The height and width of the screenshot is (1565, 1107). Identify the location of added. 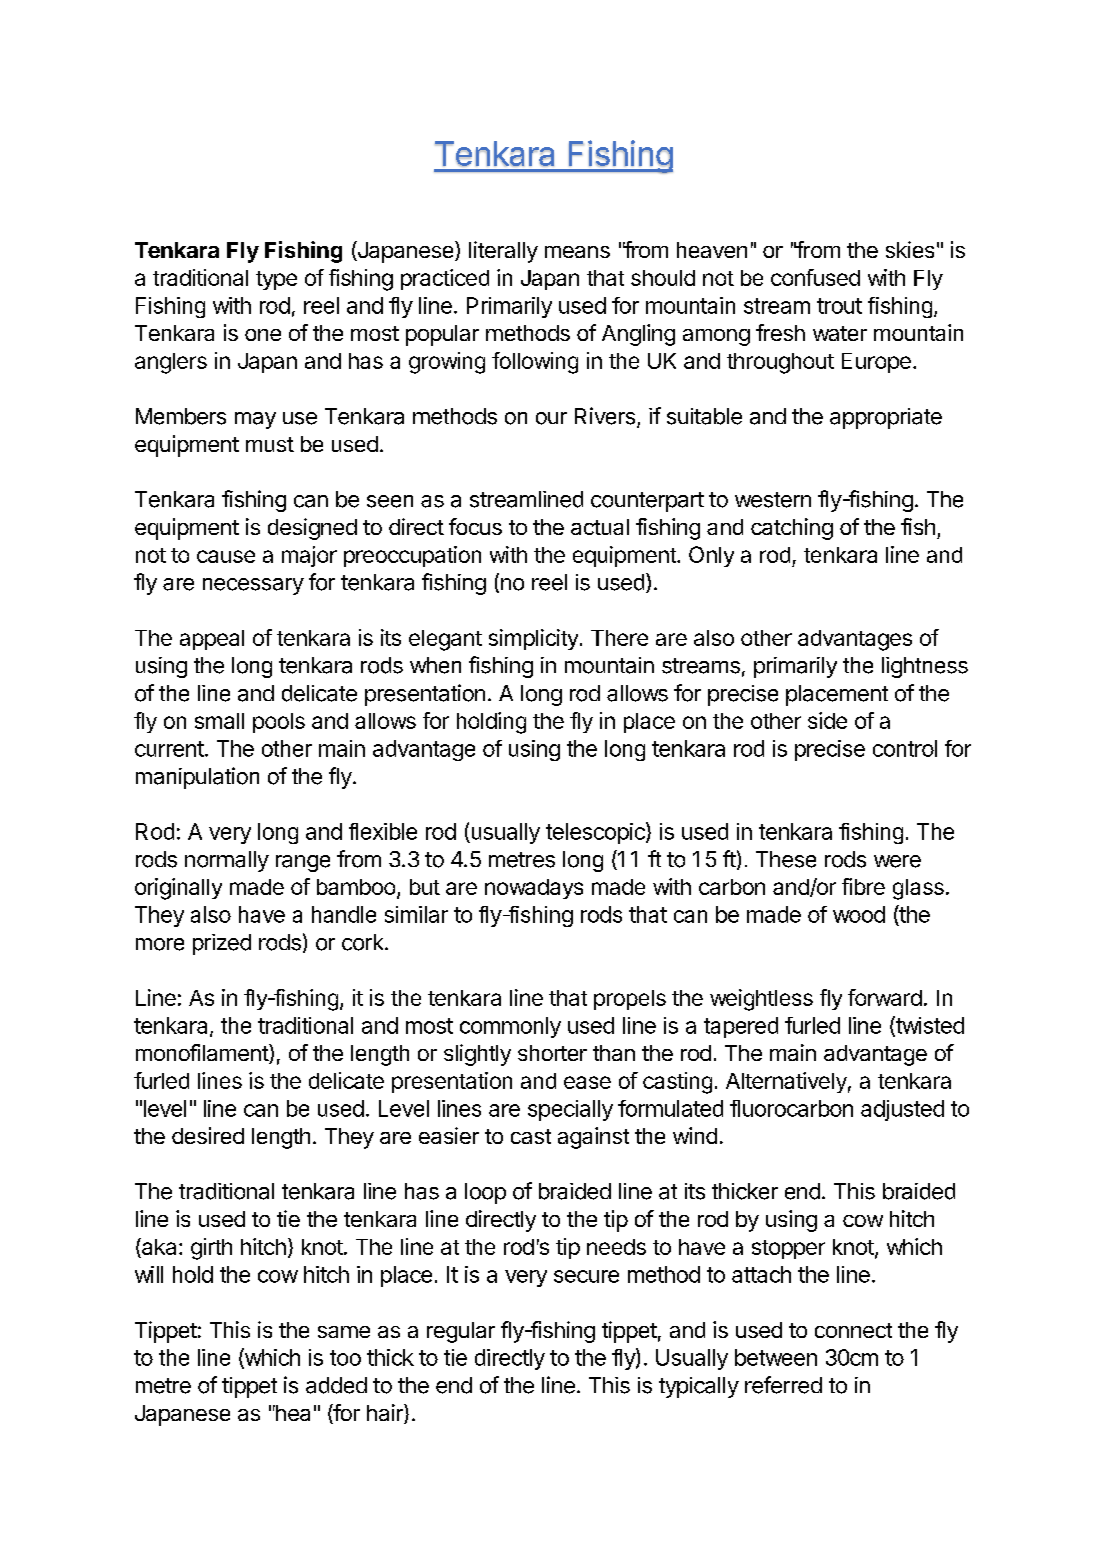
(336, 1385).
